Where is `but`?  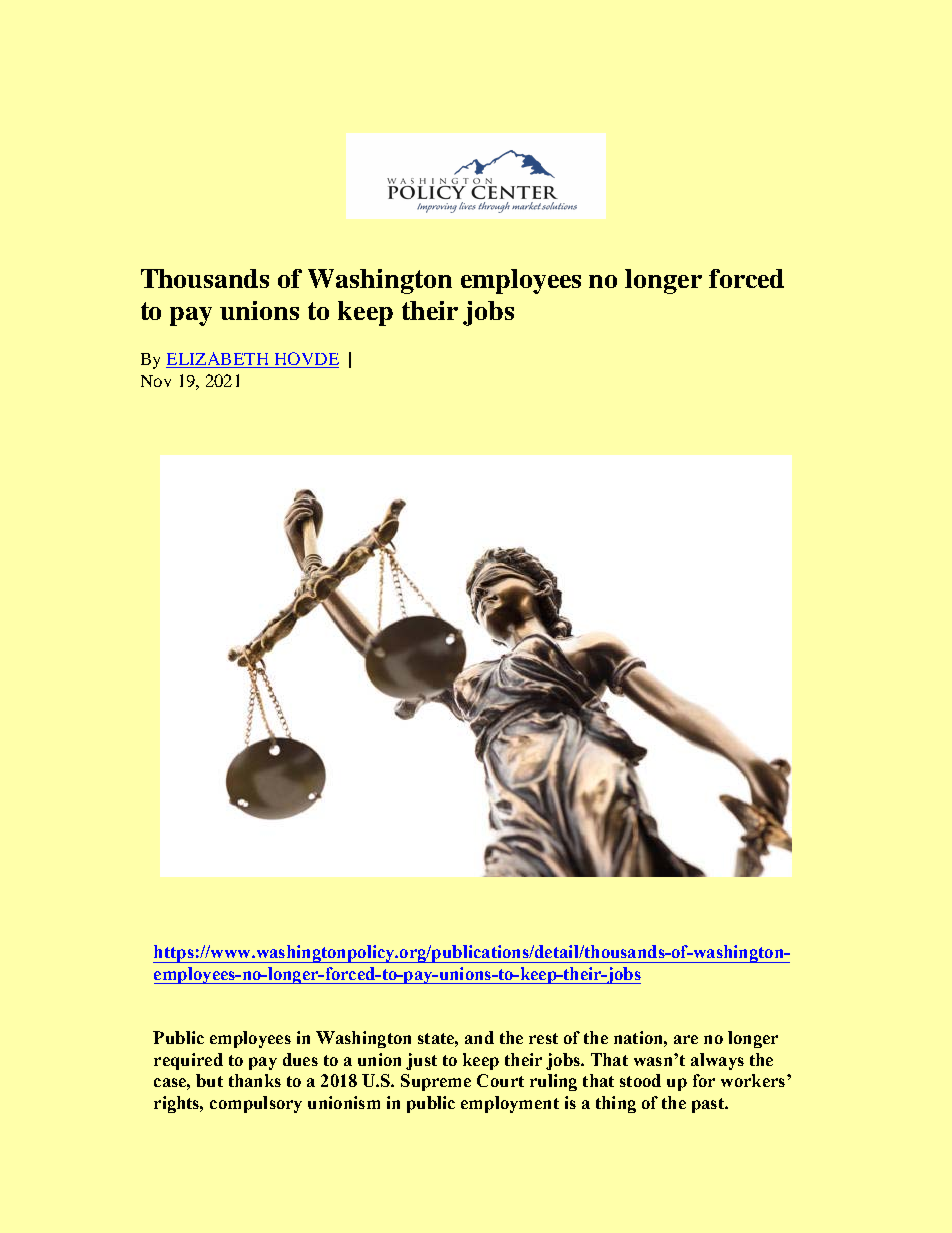
but is located at coordinates (209, 1080).
